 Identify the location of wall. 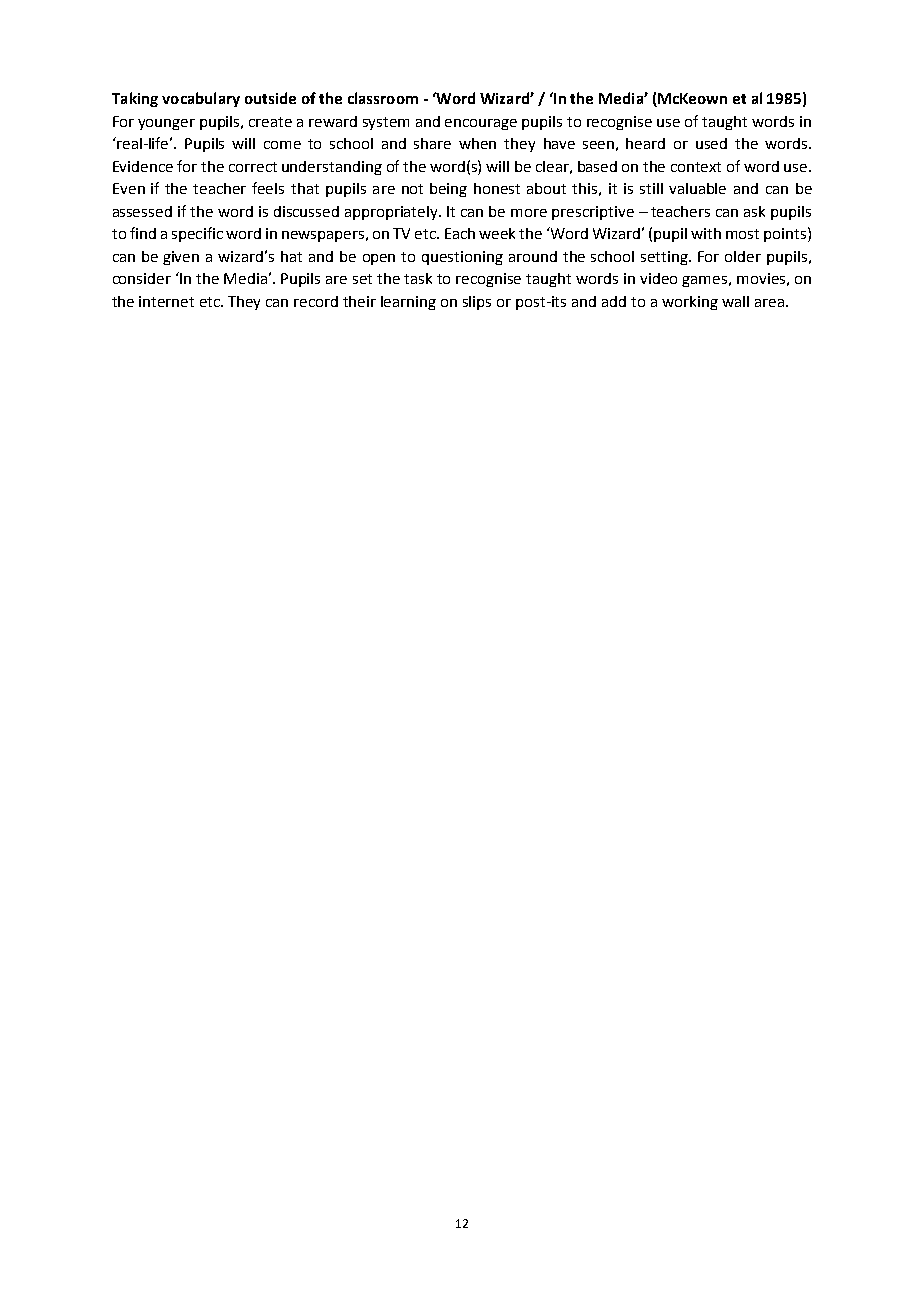
(735, 301).
